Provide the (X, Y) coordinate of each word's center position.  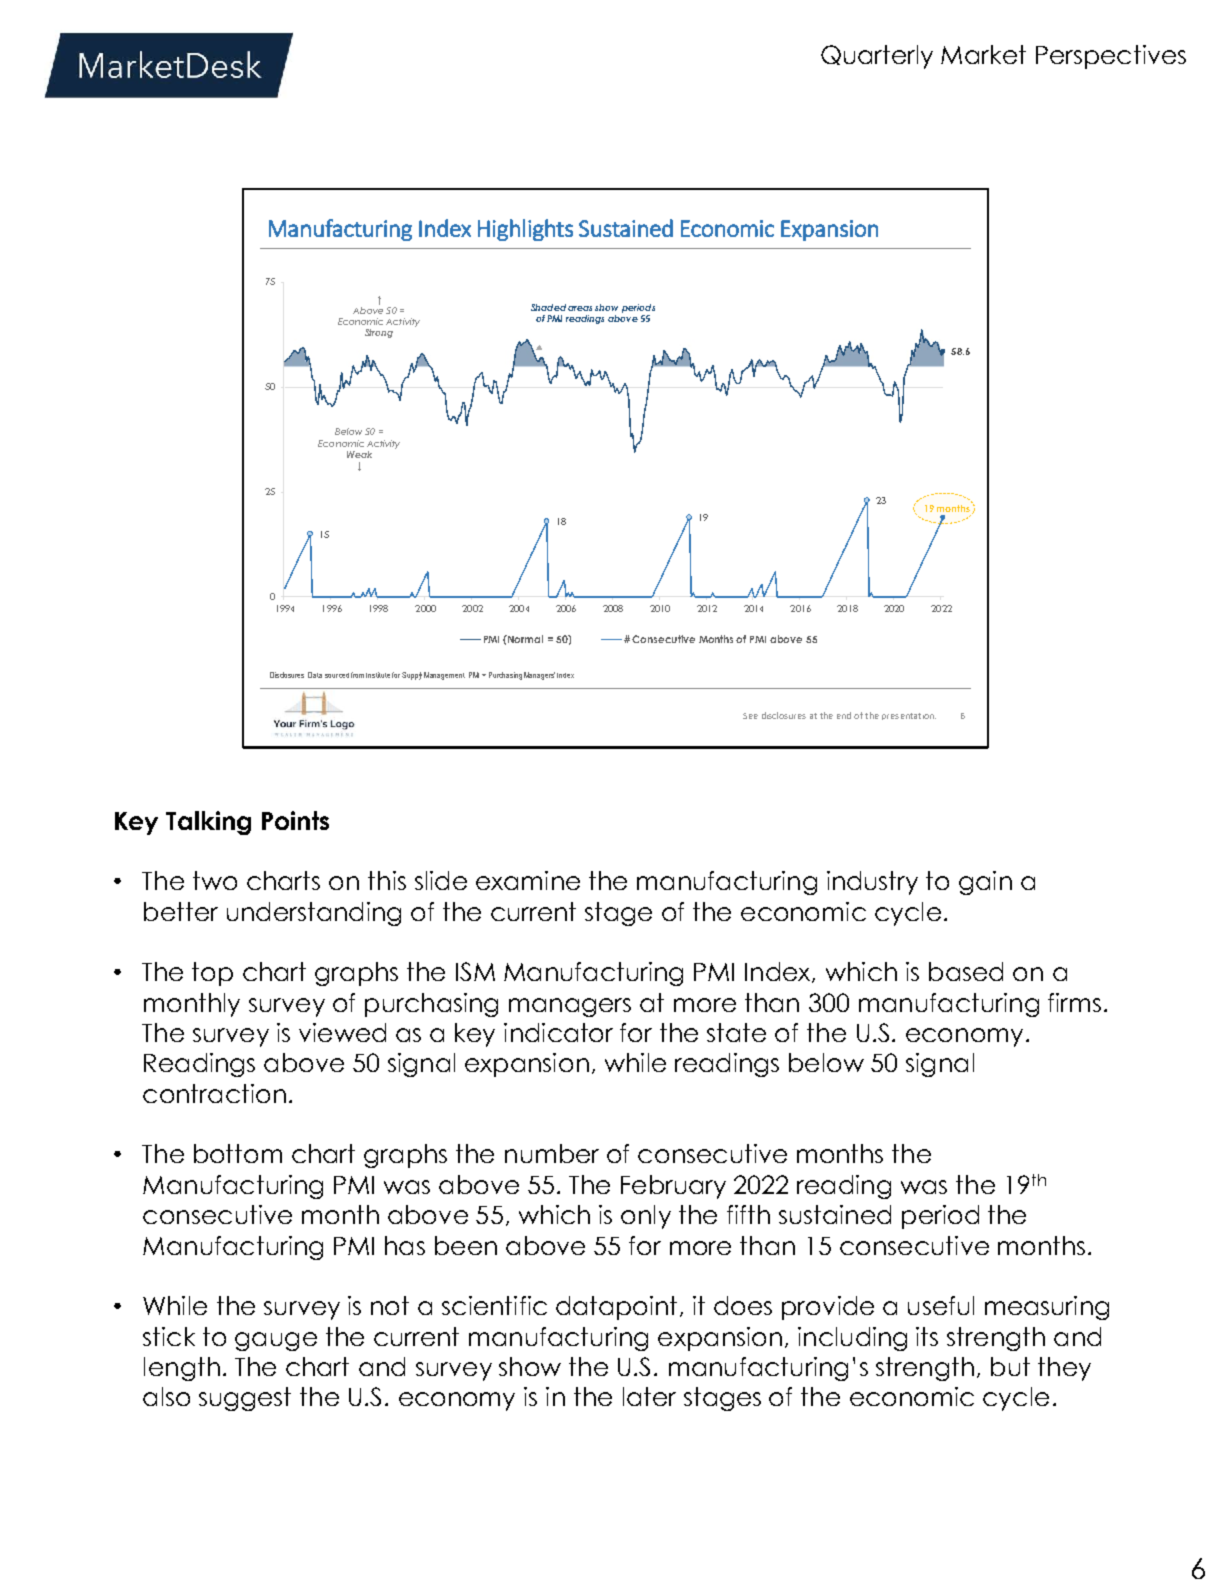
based (966, 971)
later (649, 1396)
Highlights (525, 230)
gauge (276, 1341)
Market (983, 54)
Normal (524, 639)
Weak (359, 454)
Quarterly (877, 57)
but (1010, 1366)
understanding (314, 914)
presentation (909, 716)
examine (528, 880)
